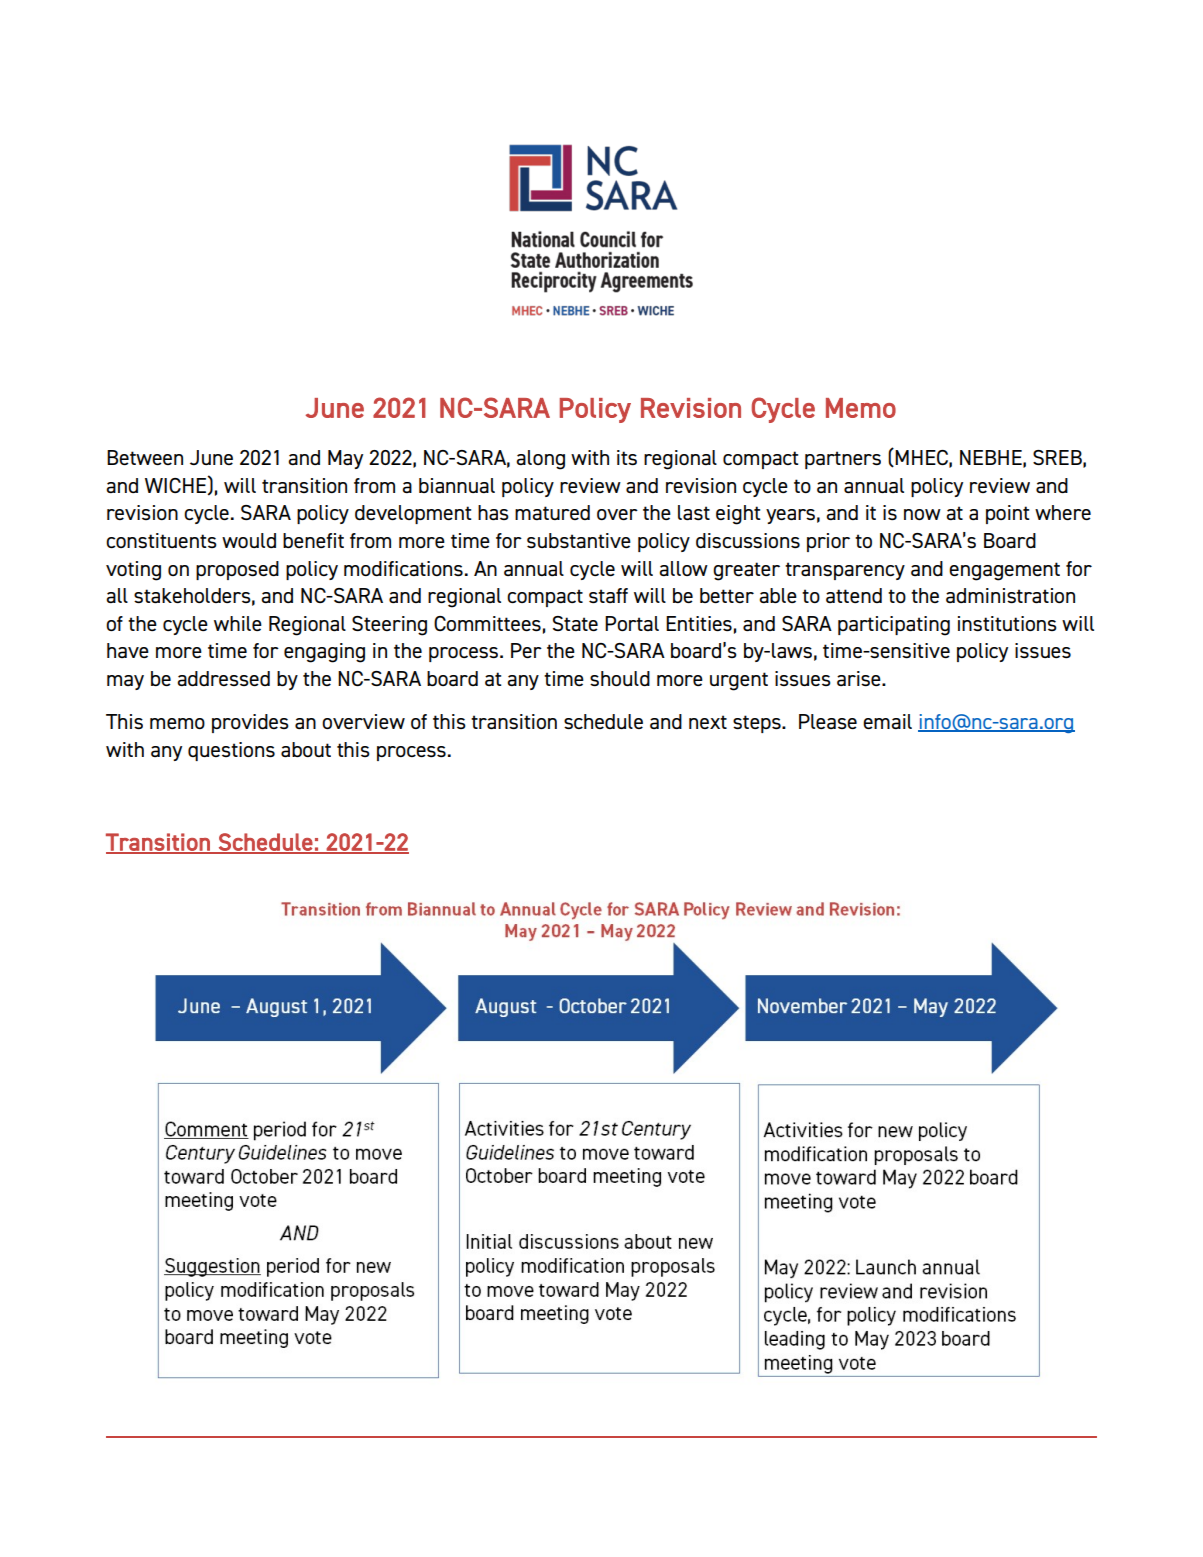 The height and width of the image is (1557, 1203). What do you see at coordinates (708, 722) in the image?
I see `next` at bounding box center [708, 722].
